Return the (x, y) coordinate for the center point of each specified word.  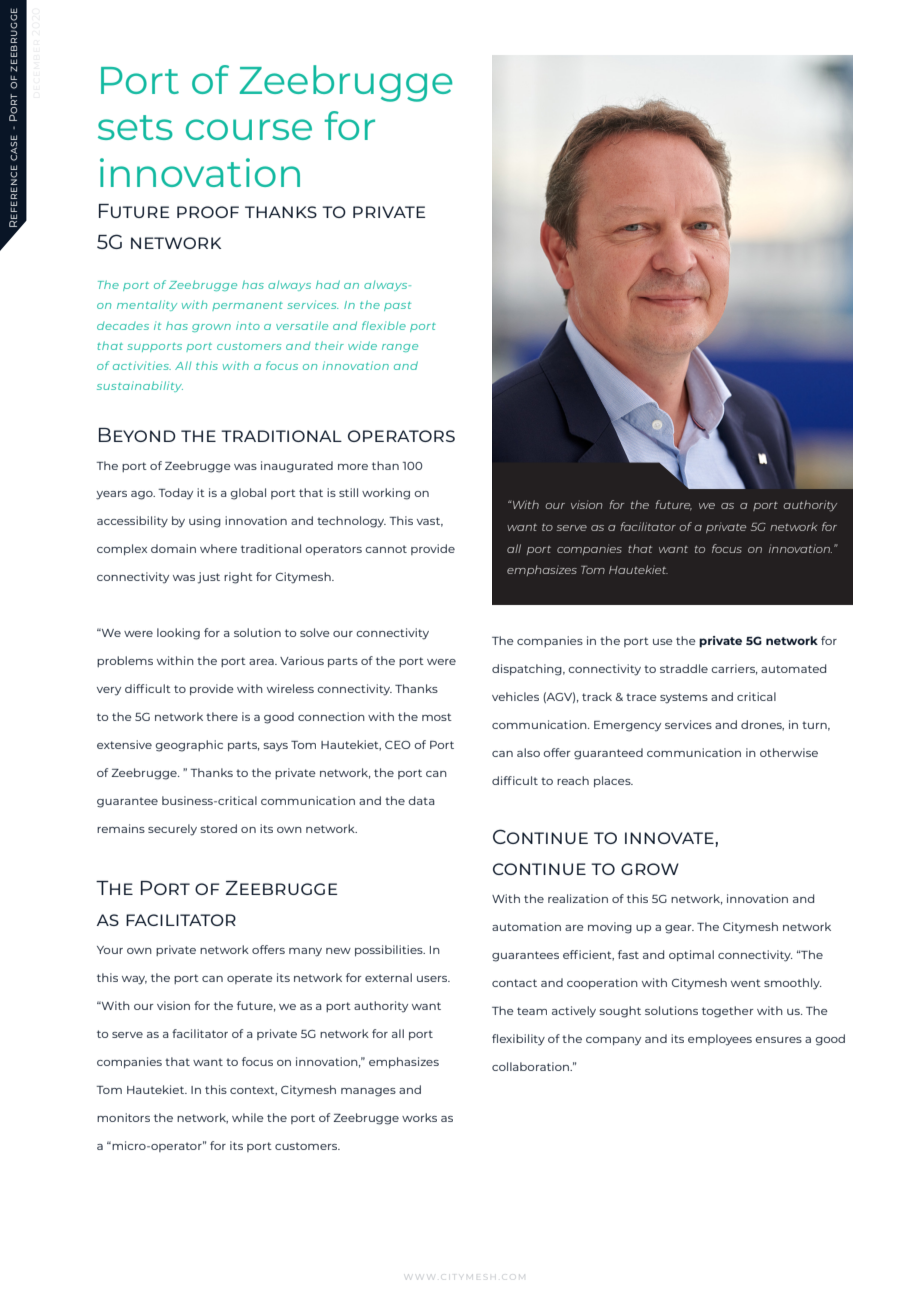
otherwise (789, 752)
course (249, 129)
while (248, 1117)
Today (175, 494)
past (397, 306)
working (386, 494)
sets (135, 127)
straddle (684, 668)
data (421, 800)
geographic (189, 746)
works (419, 1117)
